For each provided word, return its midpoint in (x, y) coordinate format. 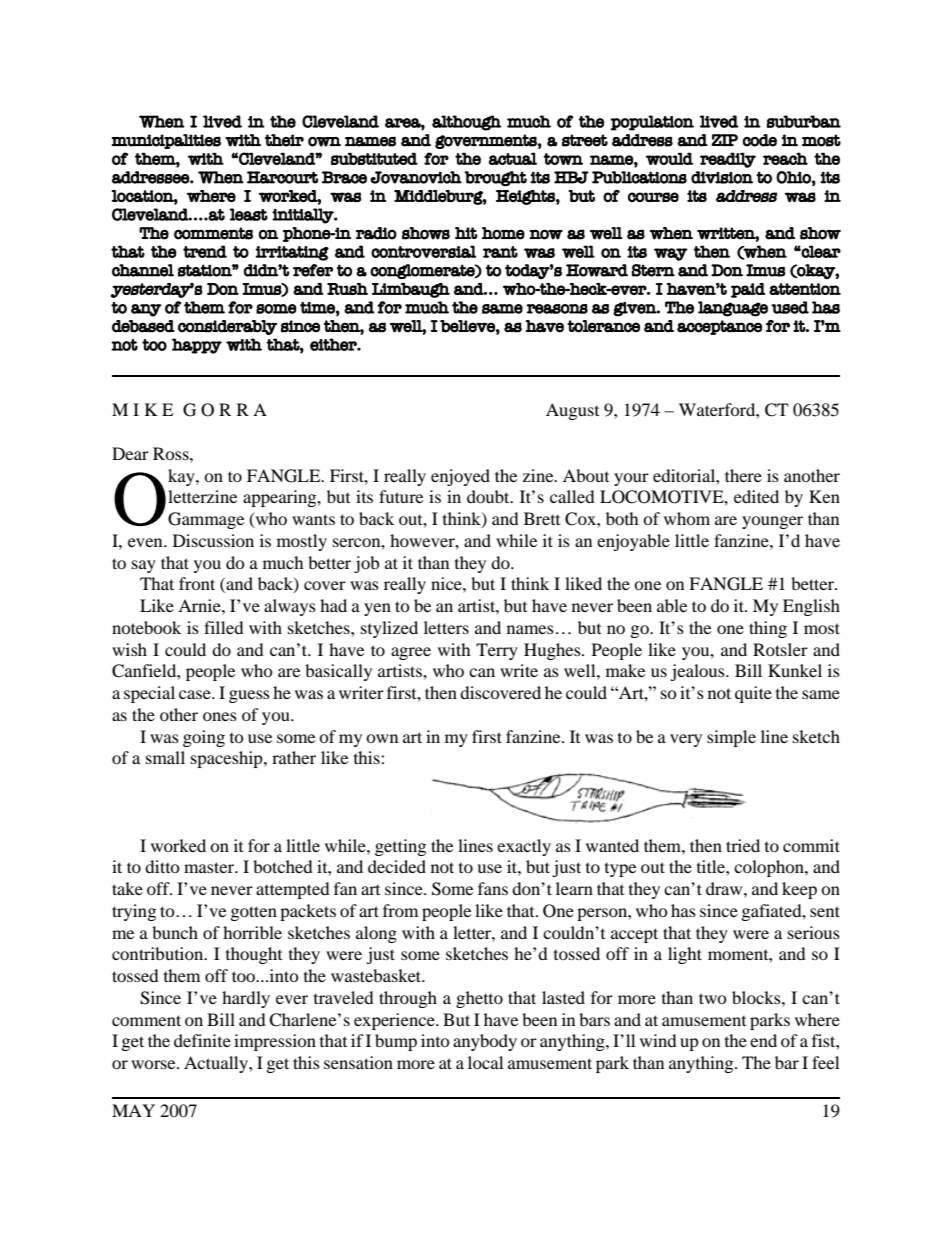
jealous (698, 672)
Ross (172, 453)
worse (154, 1064)
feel (825, 1062)
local (485, 1062)
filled (224, 627)
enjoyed (460, 477)
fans (493, 888)
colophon (770, 868)
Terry (497, 651)
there (743, 475)
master (210, 867)
